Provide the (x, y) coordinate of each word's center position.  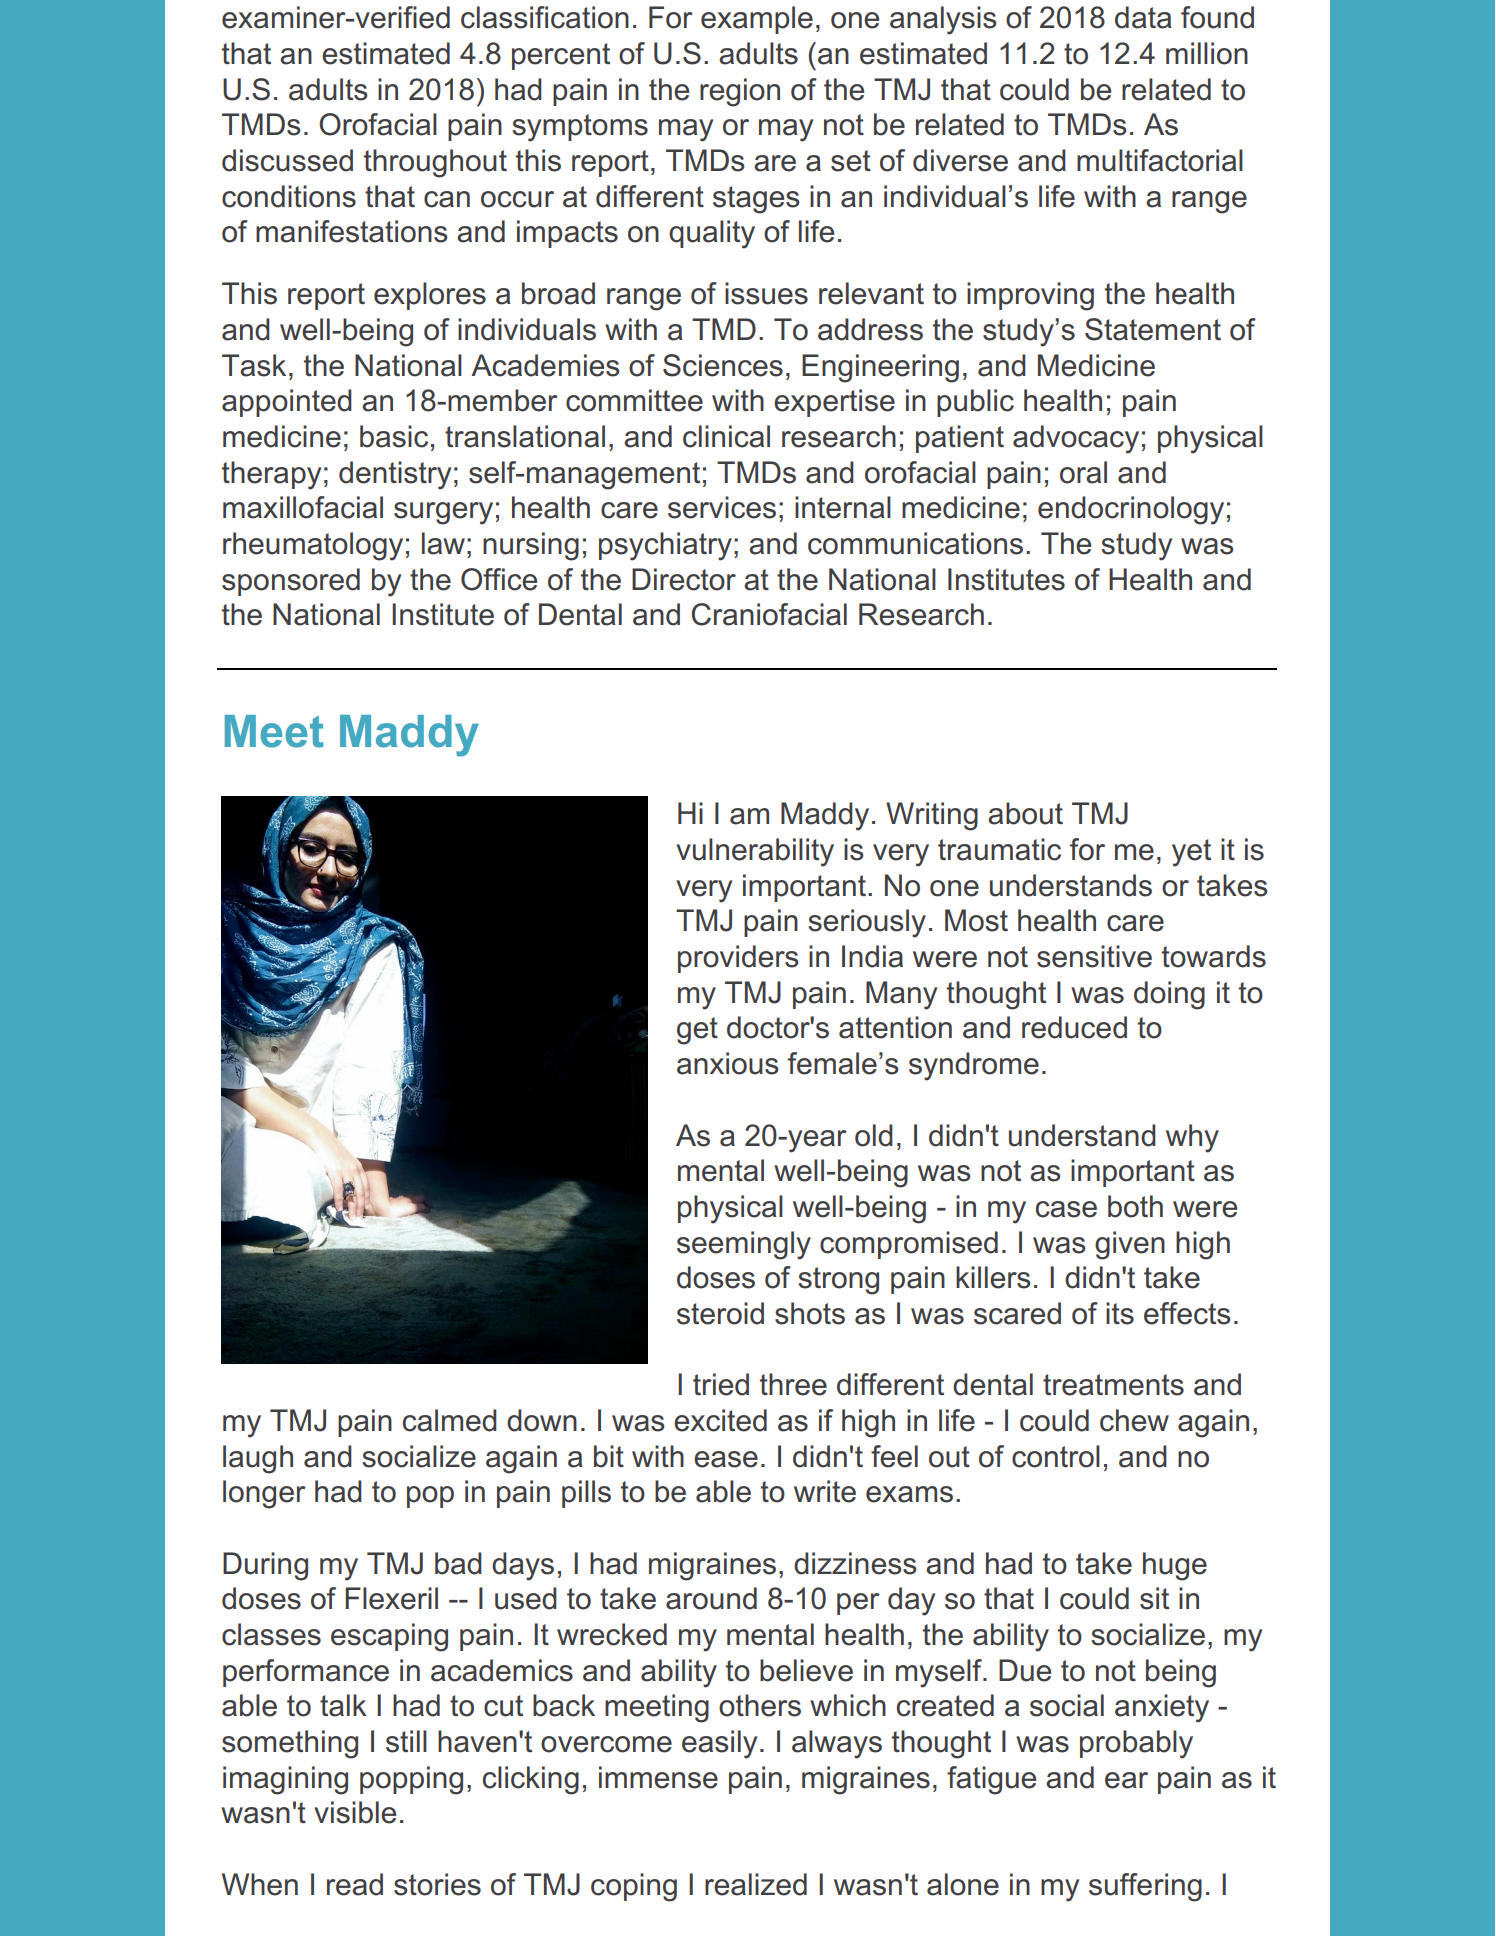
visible (355, 1812)
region (740, 92)
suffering (1145, 1887)
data (1143, 17)
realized (756, 1884)
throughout (435, 163)
